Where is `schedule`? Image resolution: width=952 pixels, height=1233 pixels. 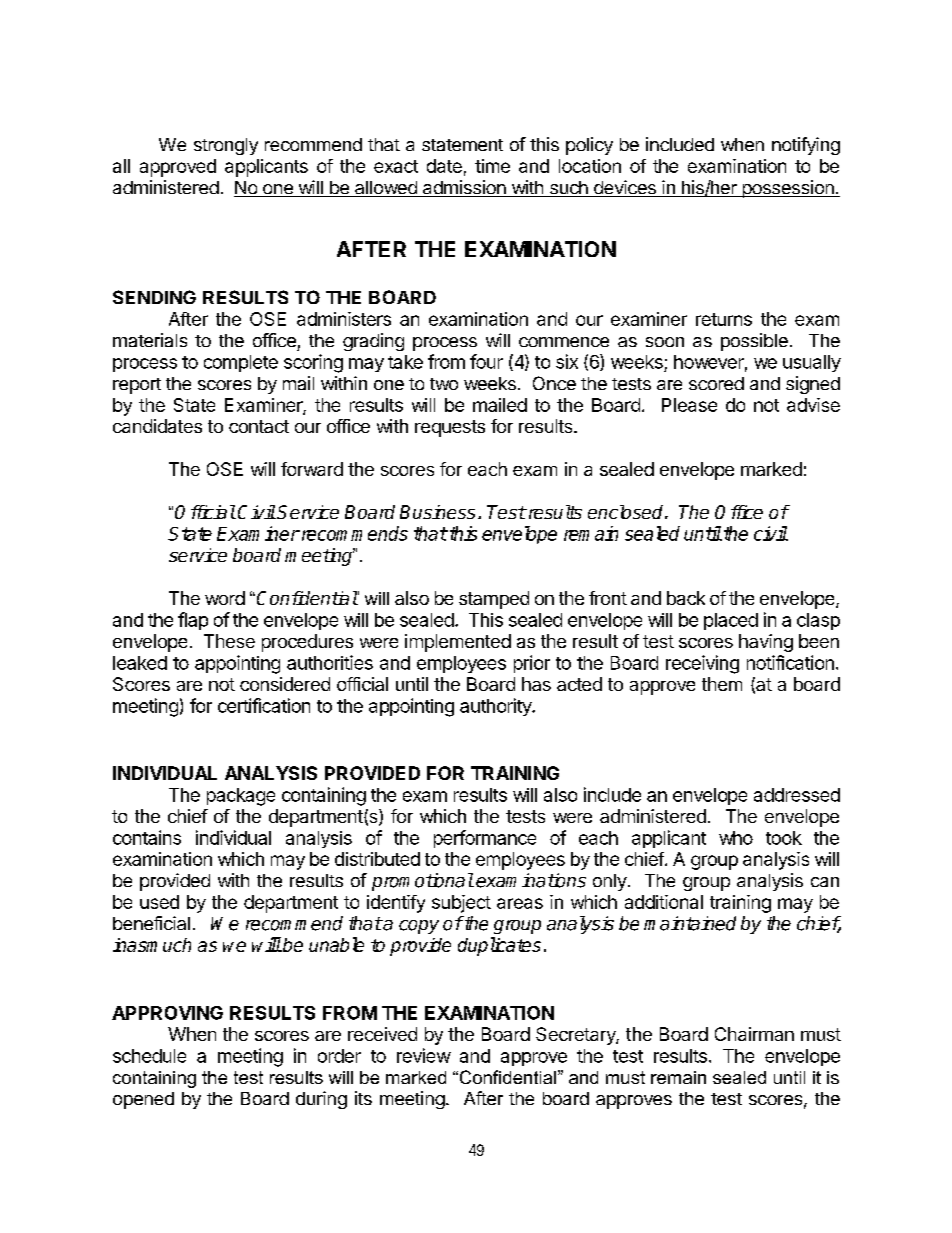
schedule is located at coordinates (149, 1056).
